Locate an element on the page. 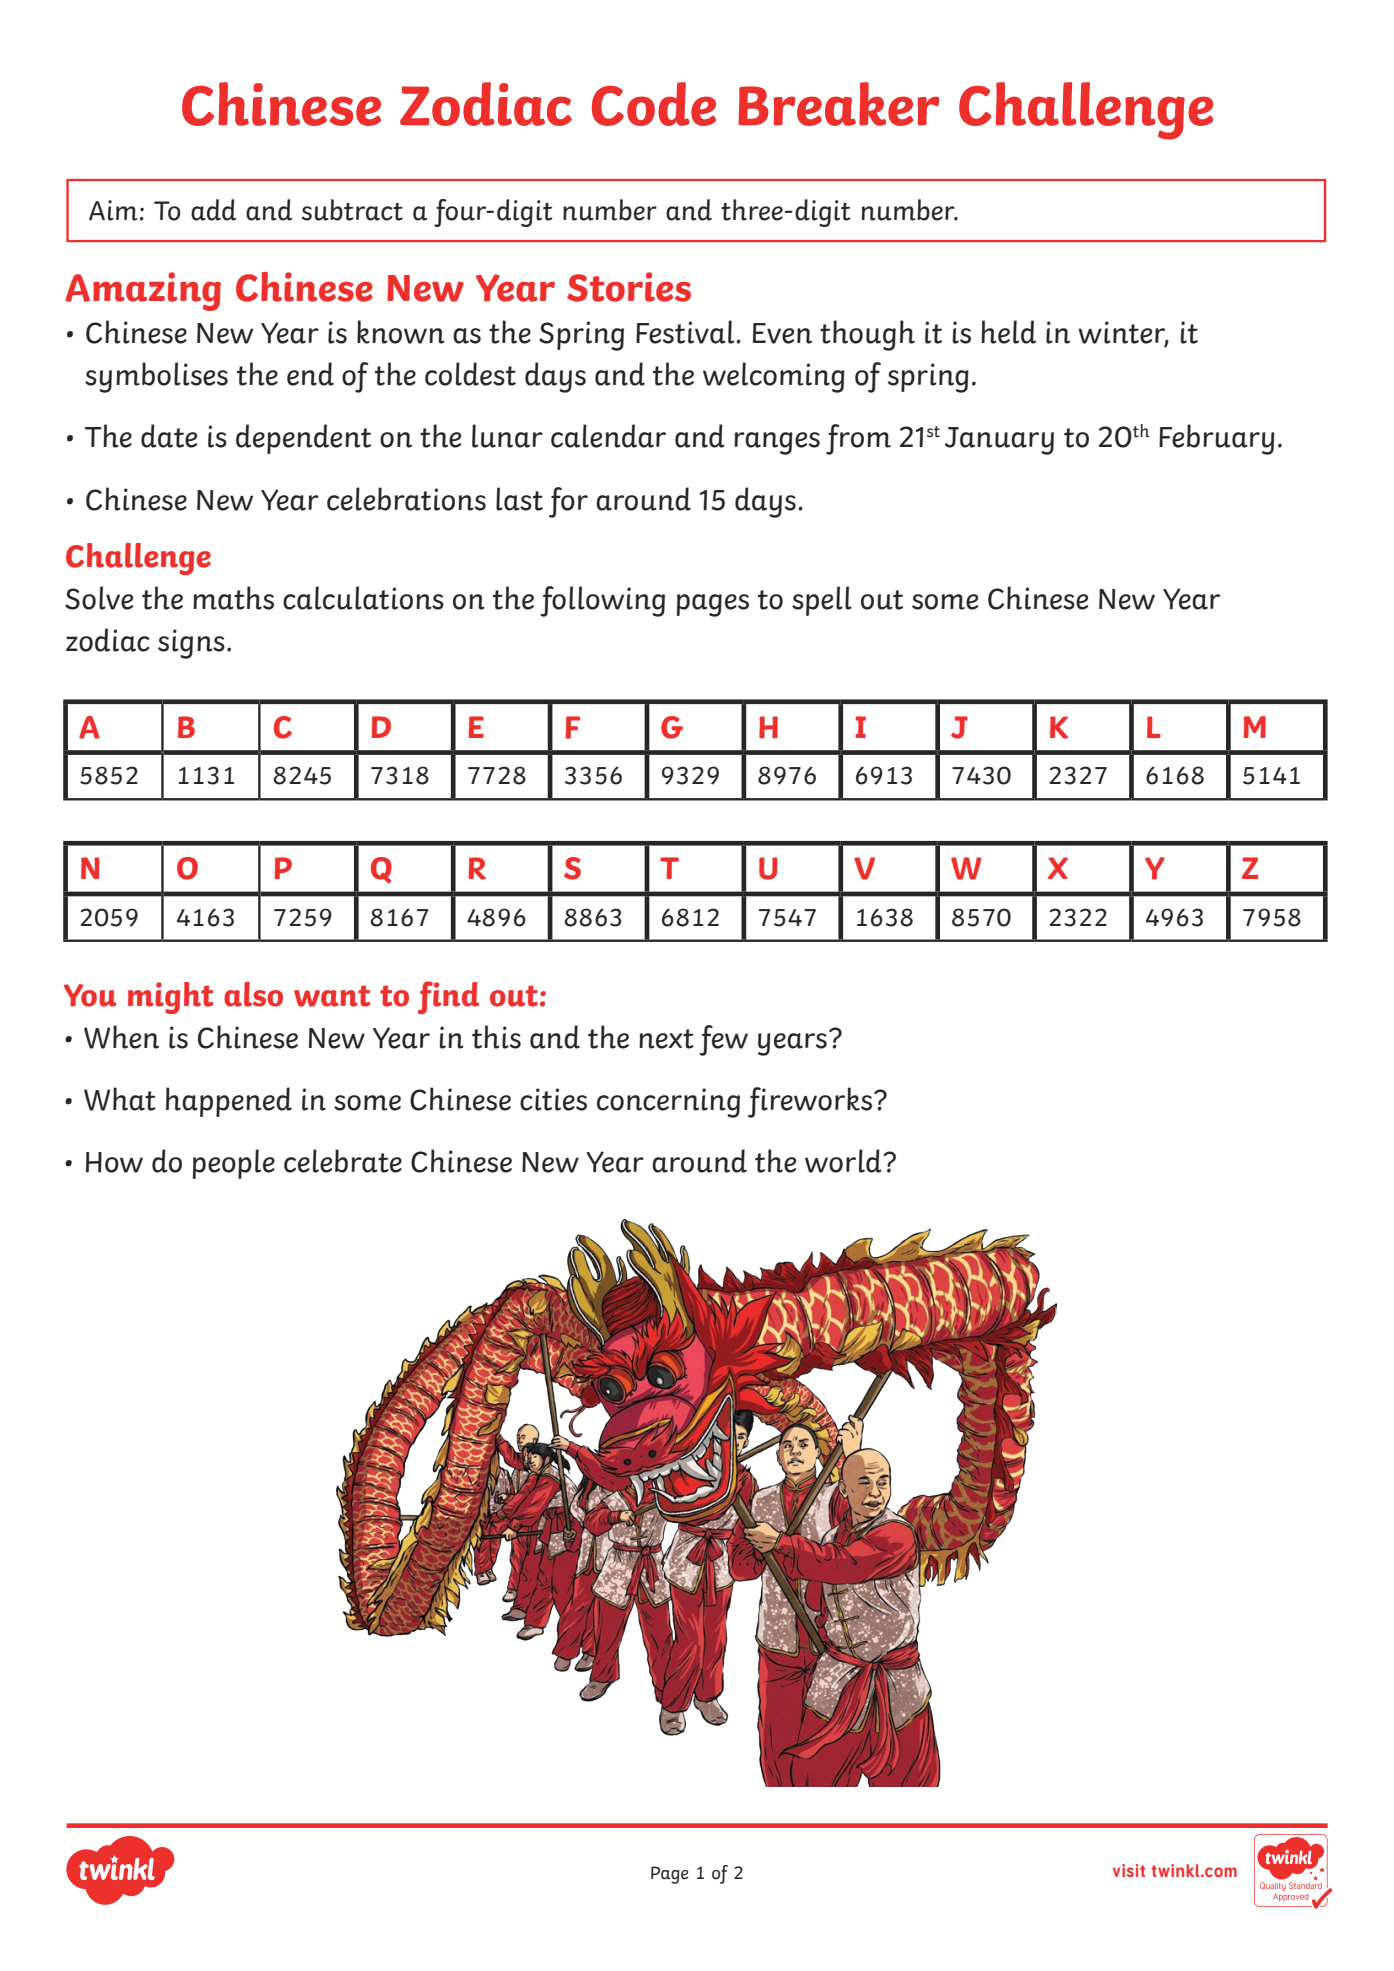 The image size is (1394, 1971). world is located at coordinates (844, 1161).
